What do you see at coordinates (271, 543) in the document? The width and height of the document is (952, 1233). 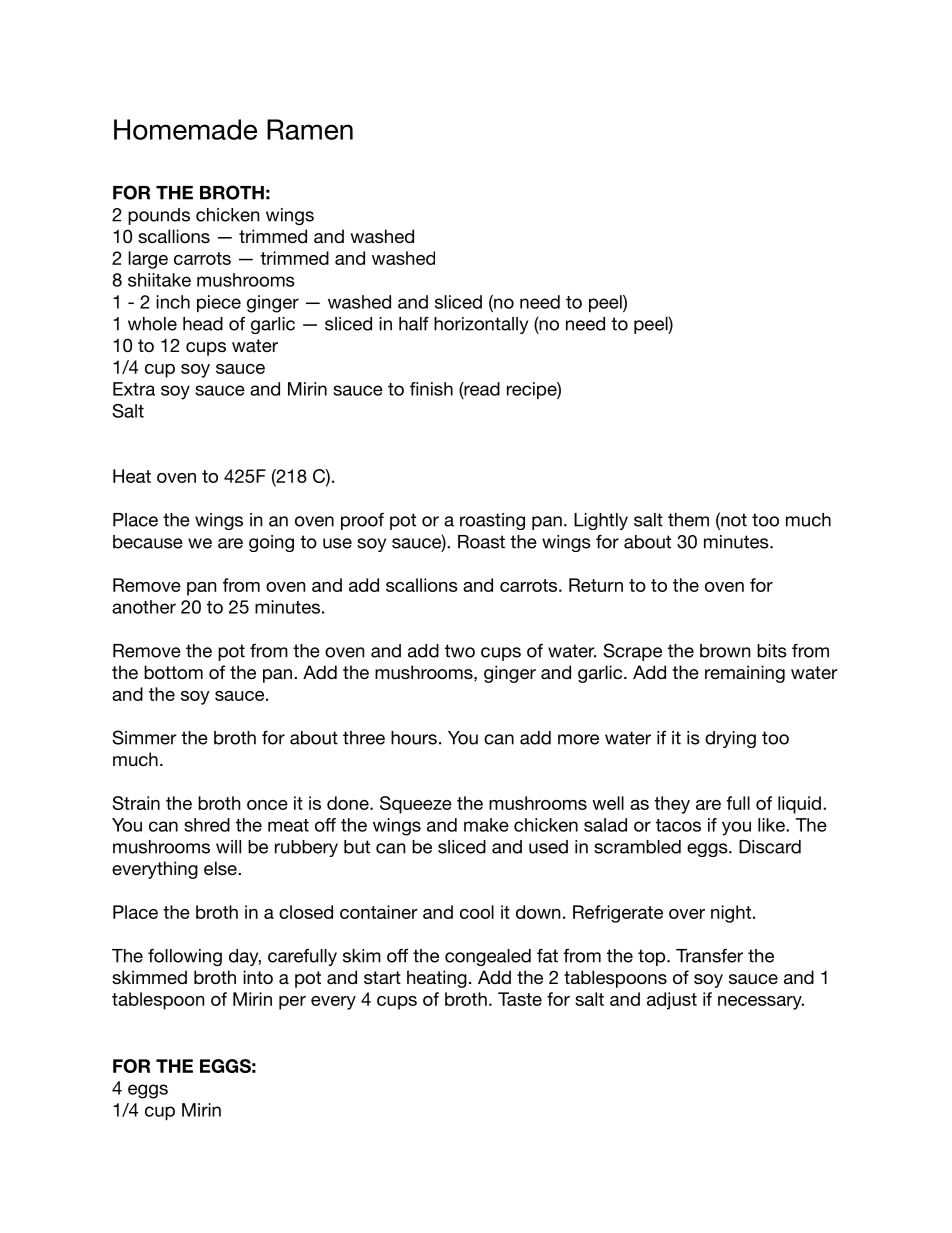 I see `going` at bounding box center [271, 543].
